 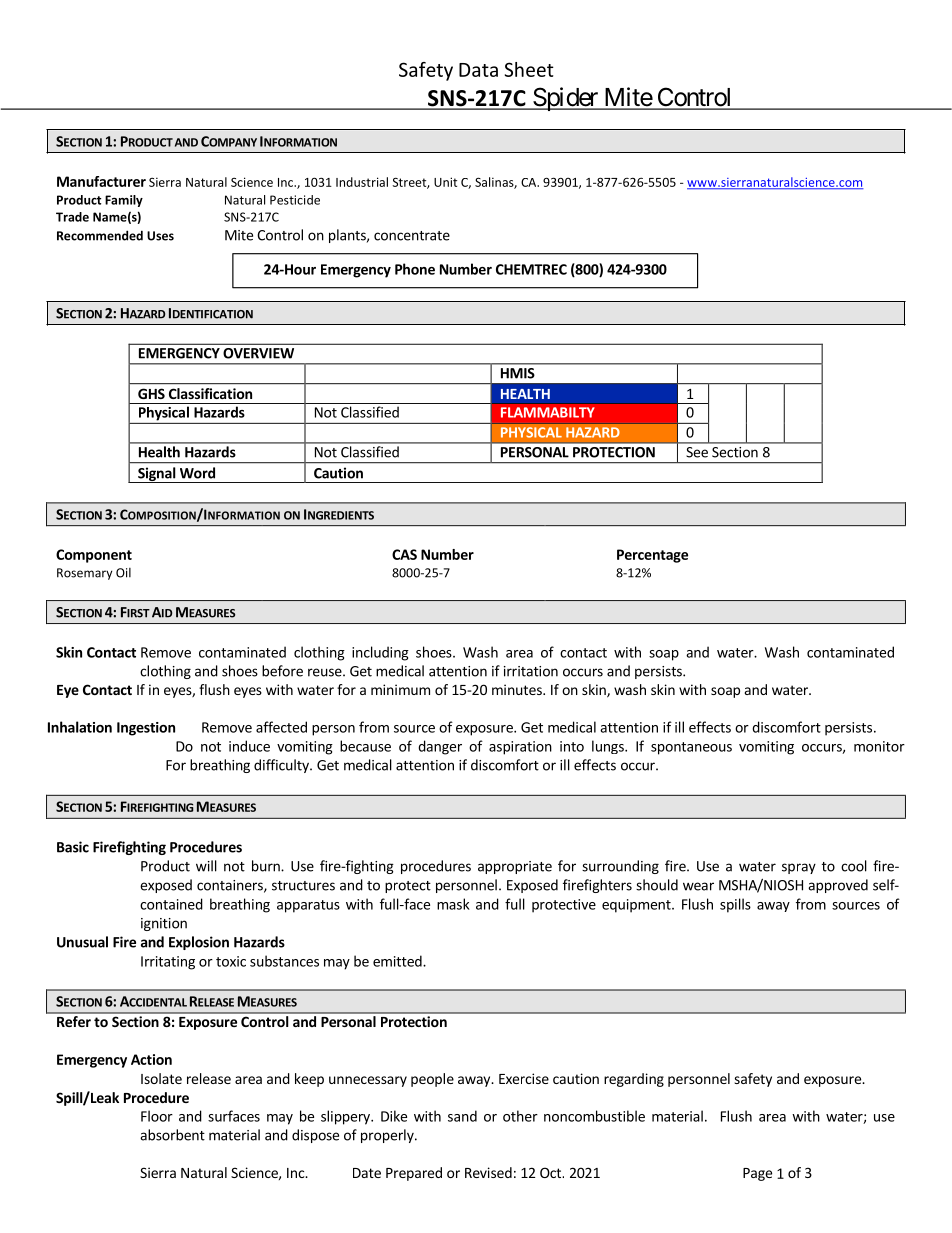 I want to click on Oil, so click(x=123, y=573).
